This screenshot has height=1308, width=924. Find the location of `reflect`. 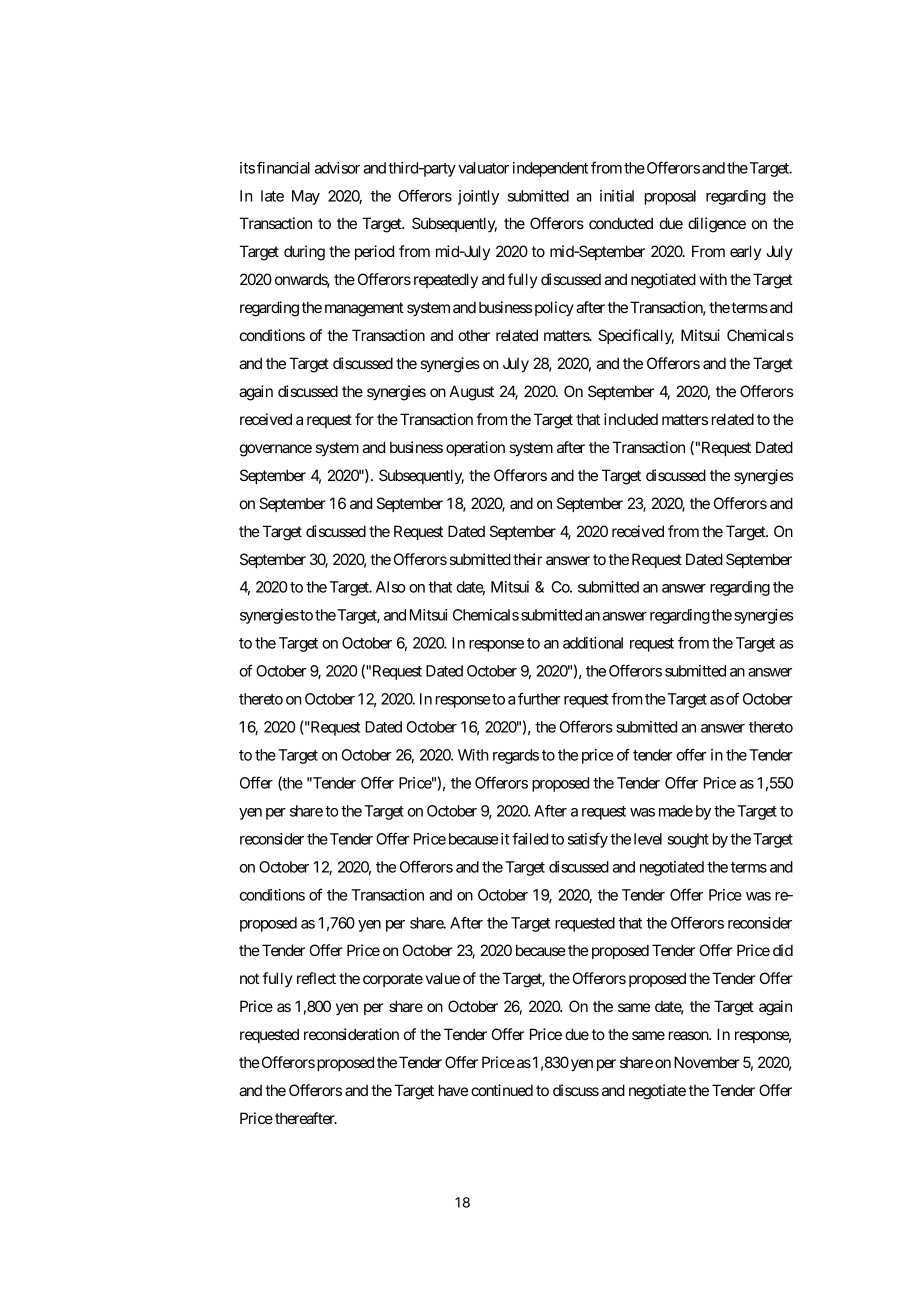

reflect is located at coordinates (316, 978).
